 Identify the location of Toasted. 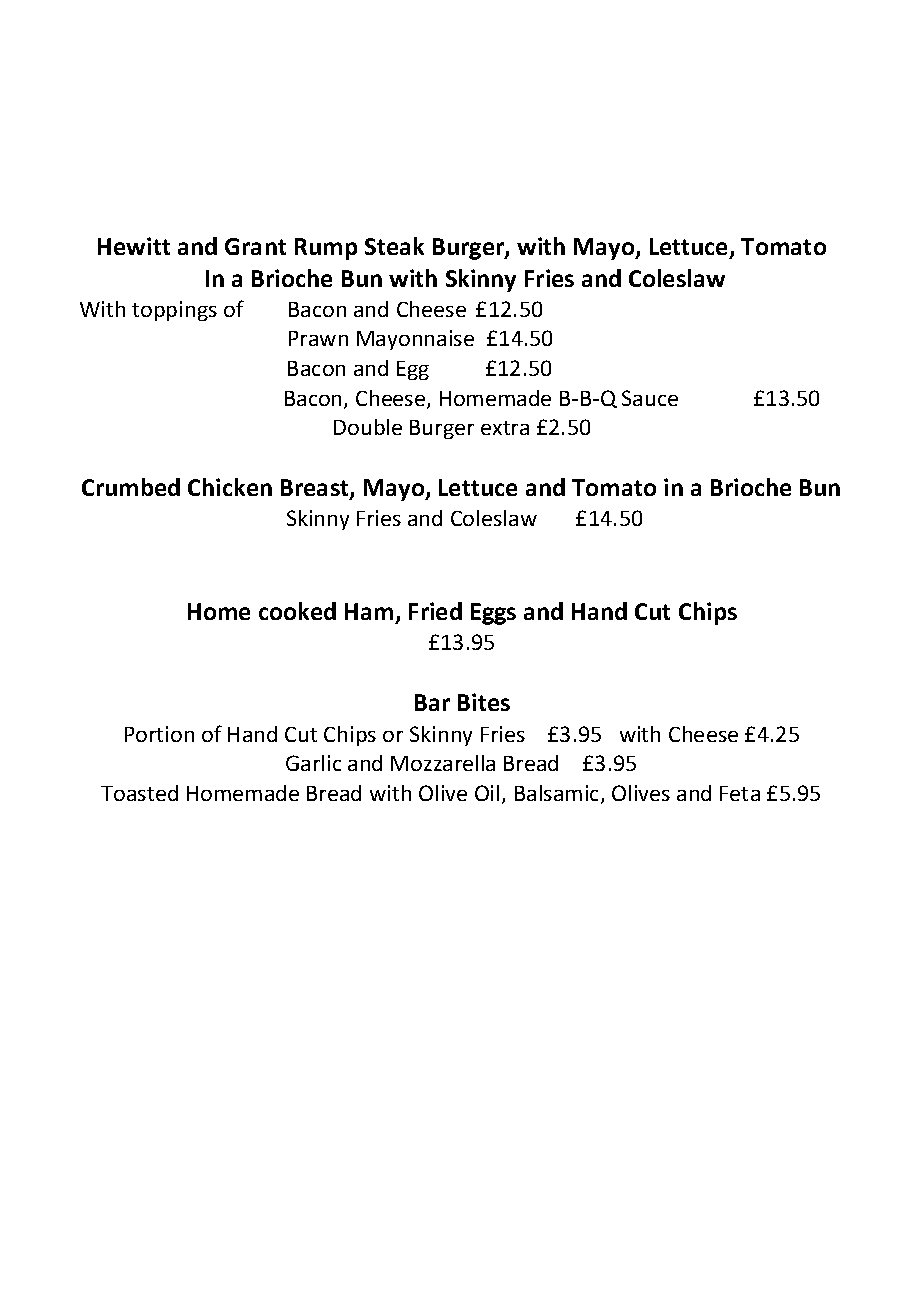
(139, 793).
